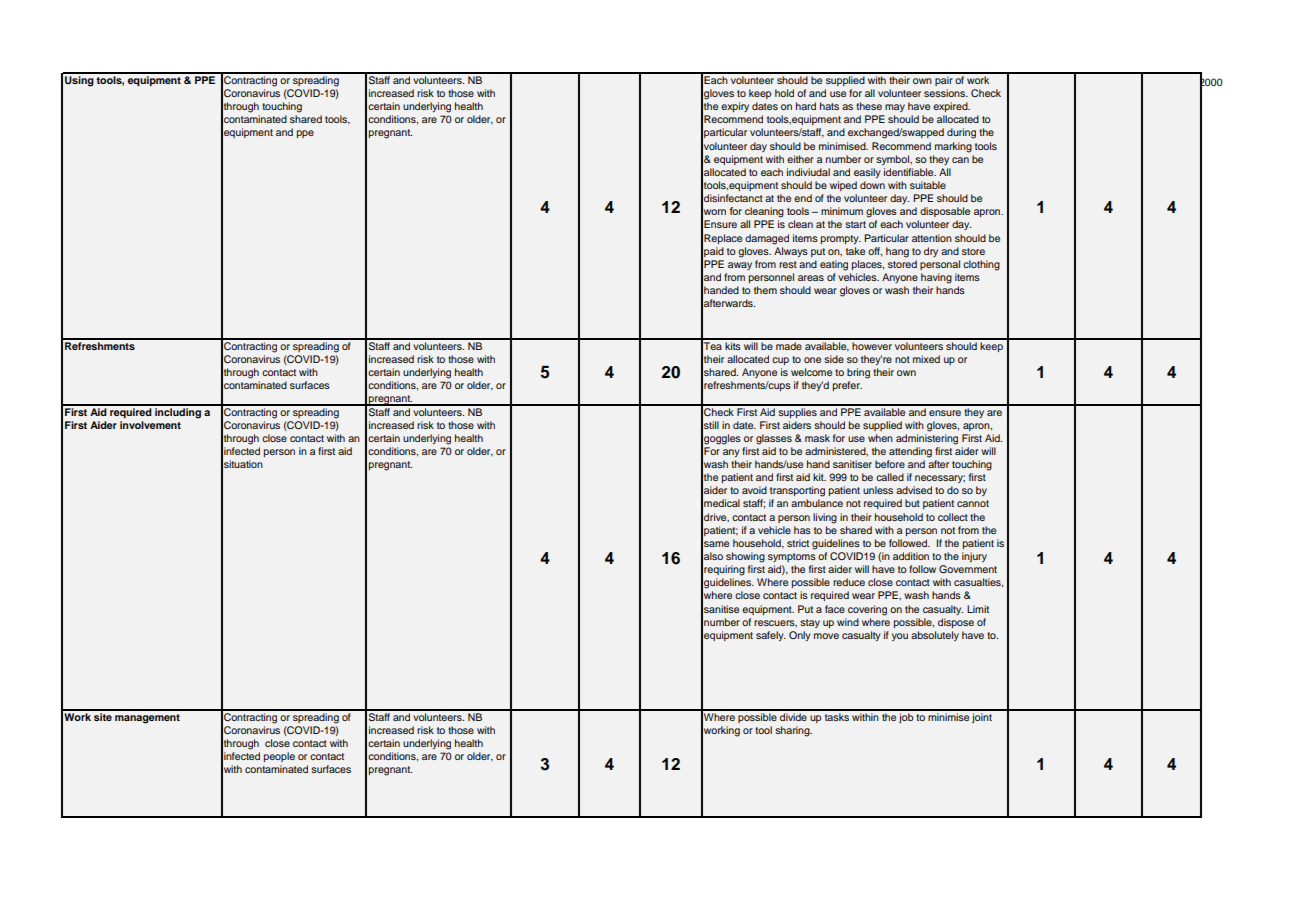  What do you see at coordinates (279, 757) in the image?
I see `people` at bounding box center [279, 757].
